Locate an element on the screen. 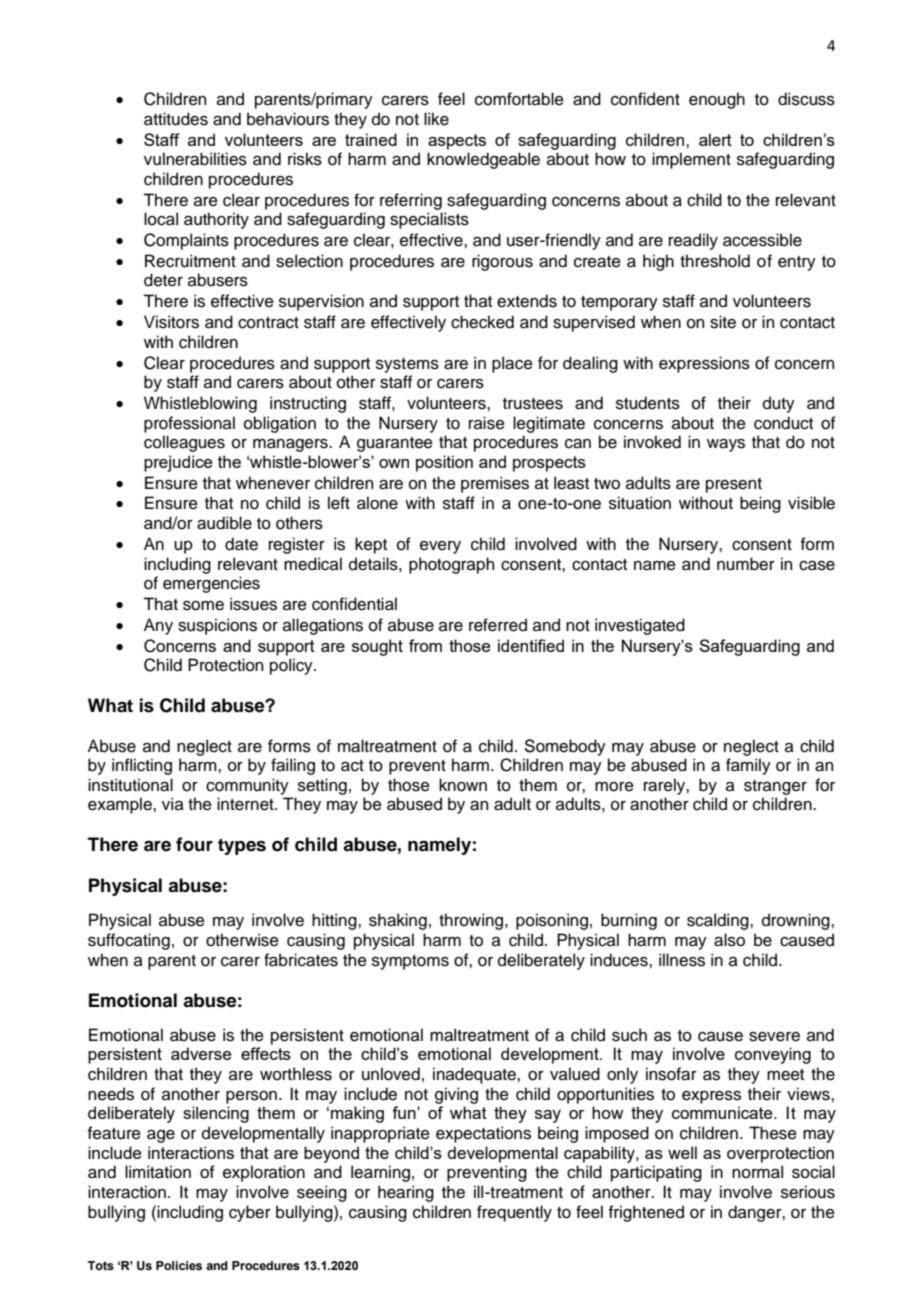 This screenshot has width=924, height=1307. alert is located at coordinates (715, 139).
